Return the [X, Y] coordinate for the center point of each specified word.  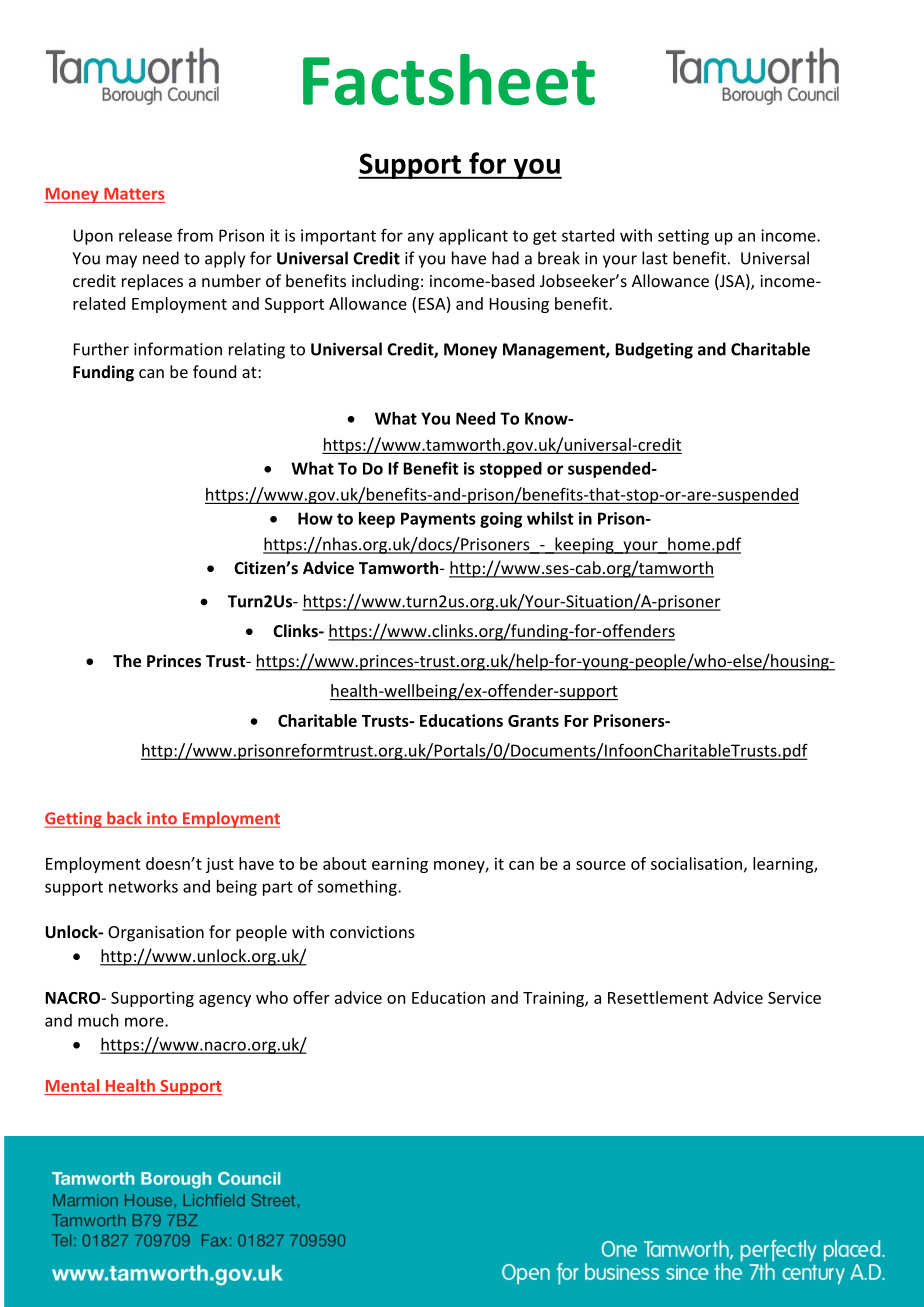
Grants [533, 721]
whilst [550, 518]
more [145, 1022]
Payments [438, 520]
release [145, 235]
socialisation [696, 863]
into [162, 819]
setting [683, 237]
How [315, 518]
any [421, 238]
